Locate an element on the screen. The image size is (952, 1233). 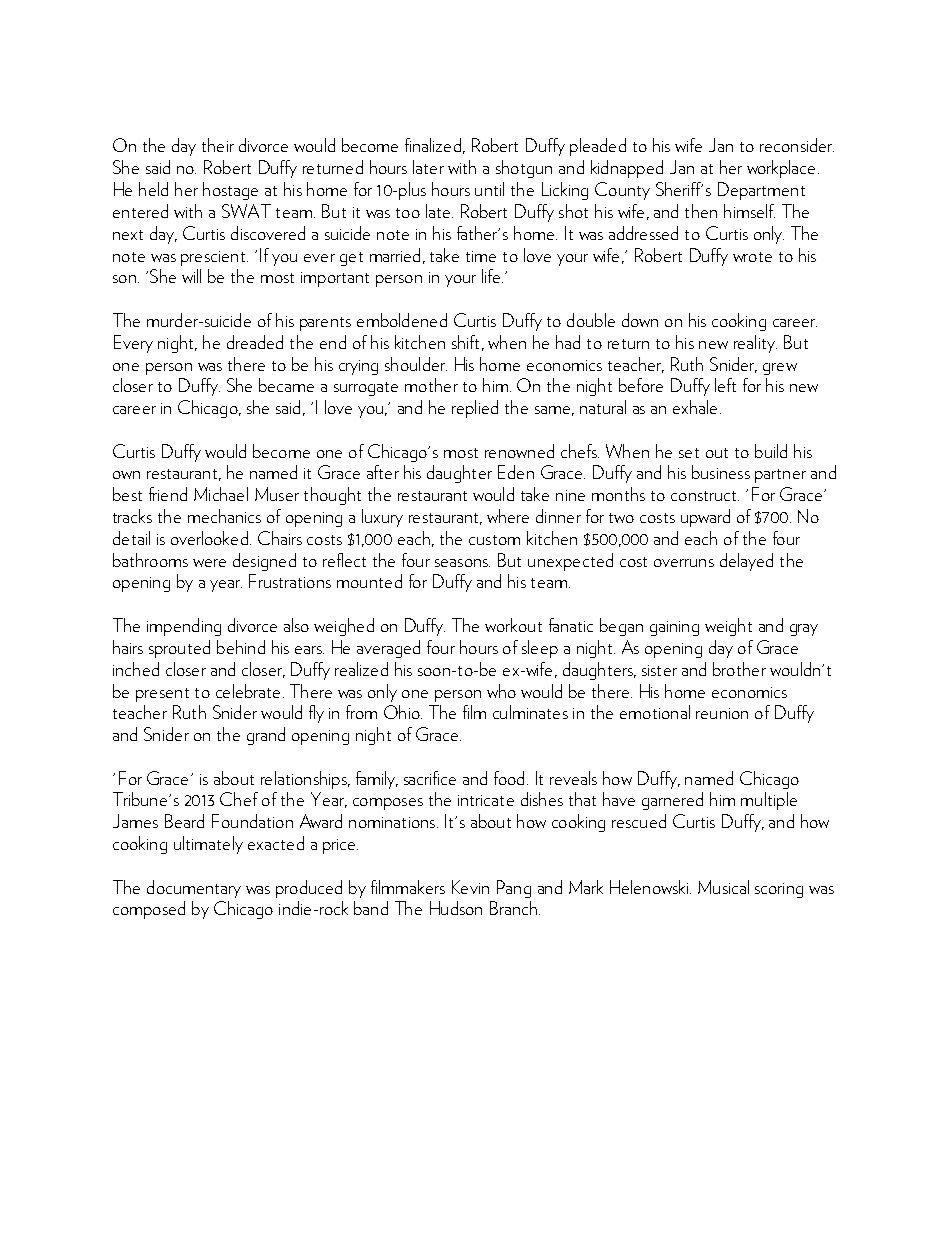
weight is located at coordinates (728, 627).
